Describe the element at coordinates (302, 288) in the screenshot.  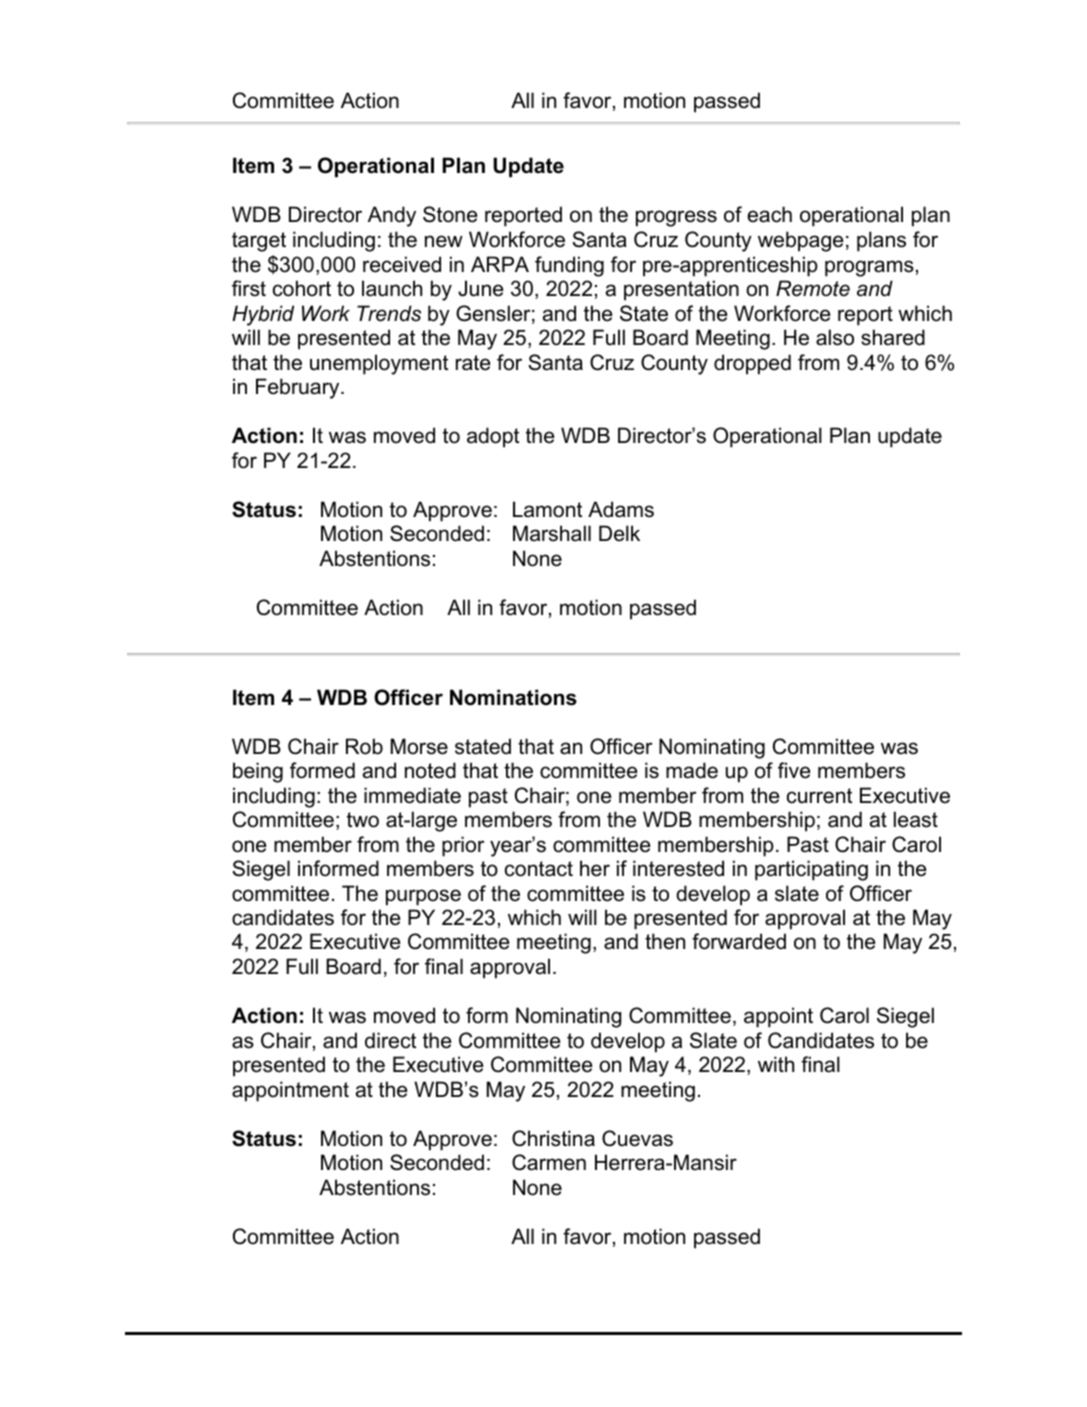
I see `cohort` at that location.
